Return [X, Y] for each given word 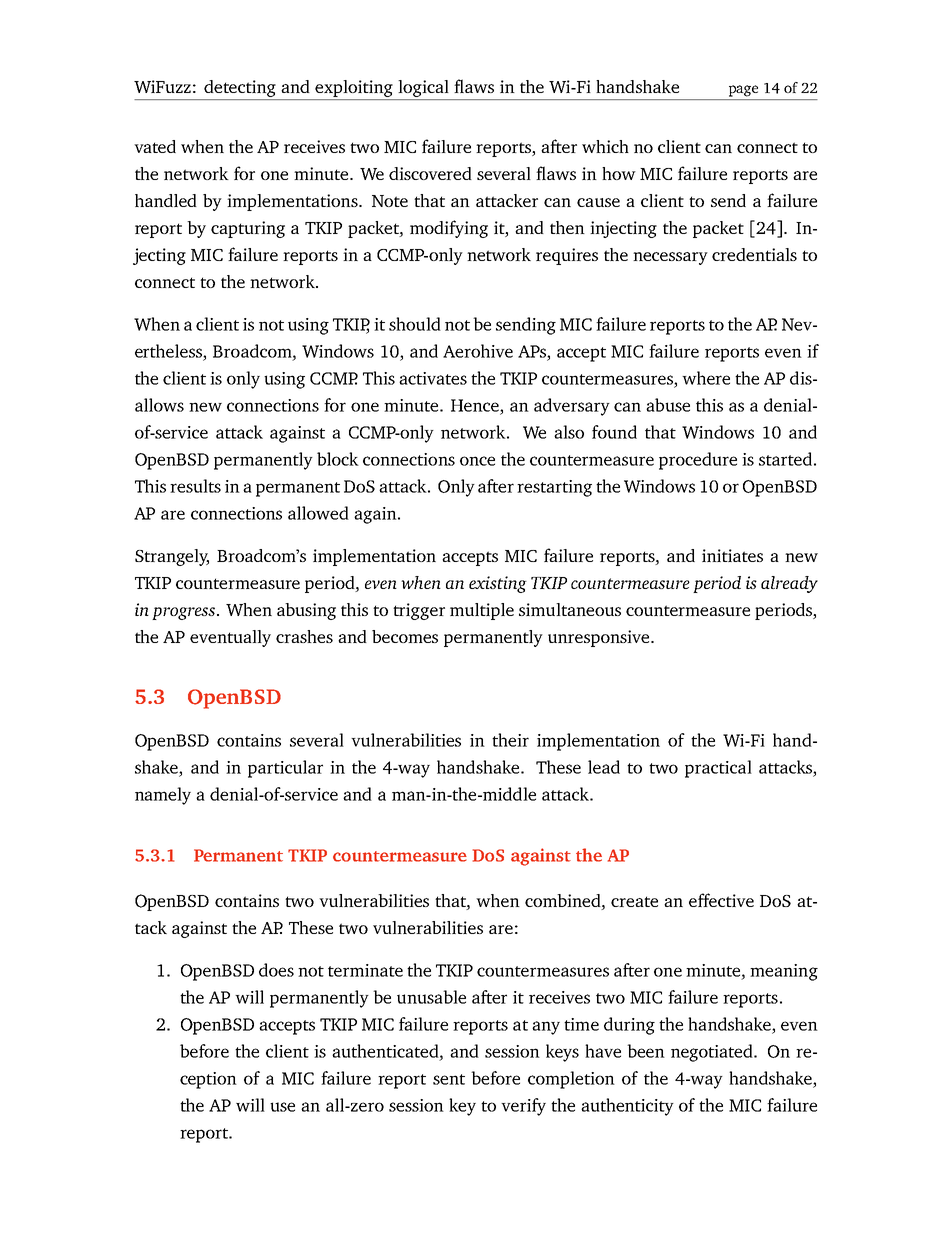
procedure [698, 461]
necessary [670, 258]
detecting [240, 88]
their [510, 740]
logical [423, 88]
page [743, 91]
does [276, 970]
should [415, 324]
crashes [304, 636]
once [477, 461]
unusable [431, 997]
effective [721, 900]
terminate [365, 970]
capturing [248, 229]
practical [718, 769]
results [195, 486]
